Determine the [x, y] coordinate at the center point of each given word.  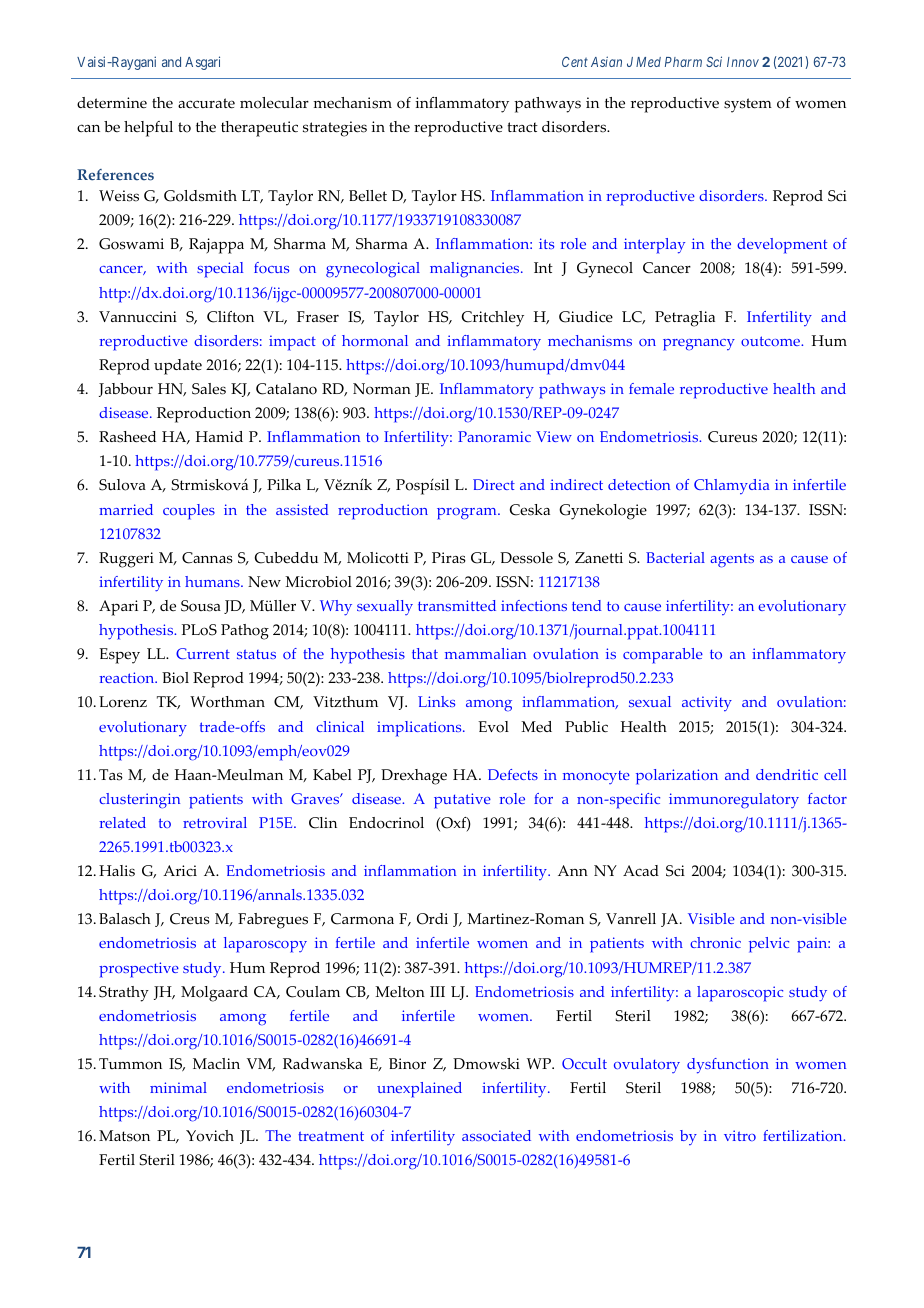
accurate [206, 103]
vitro [740, 1135]
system [748, 105]
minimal [178, 1087]
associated [496, 1135]
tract [522, 127]
